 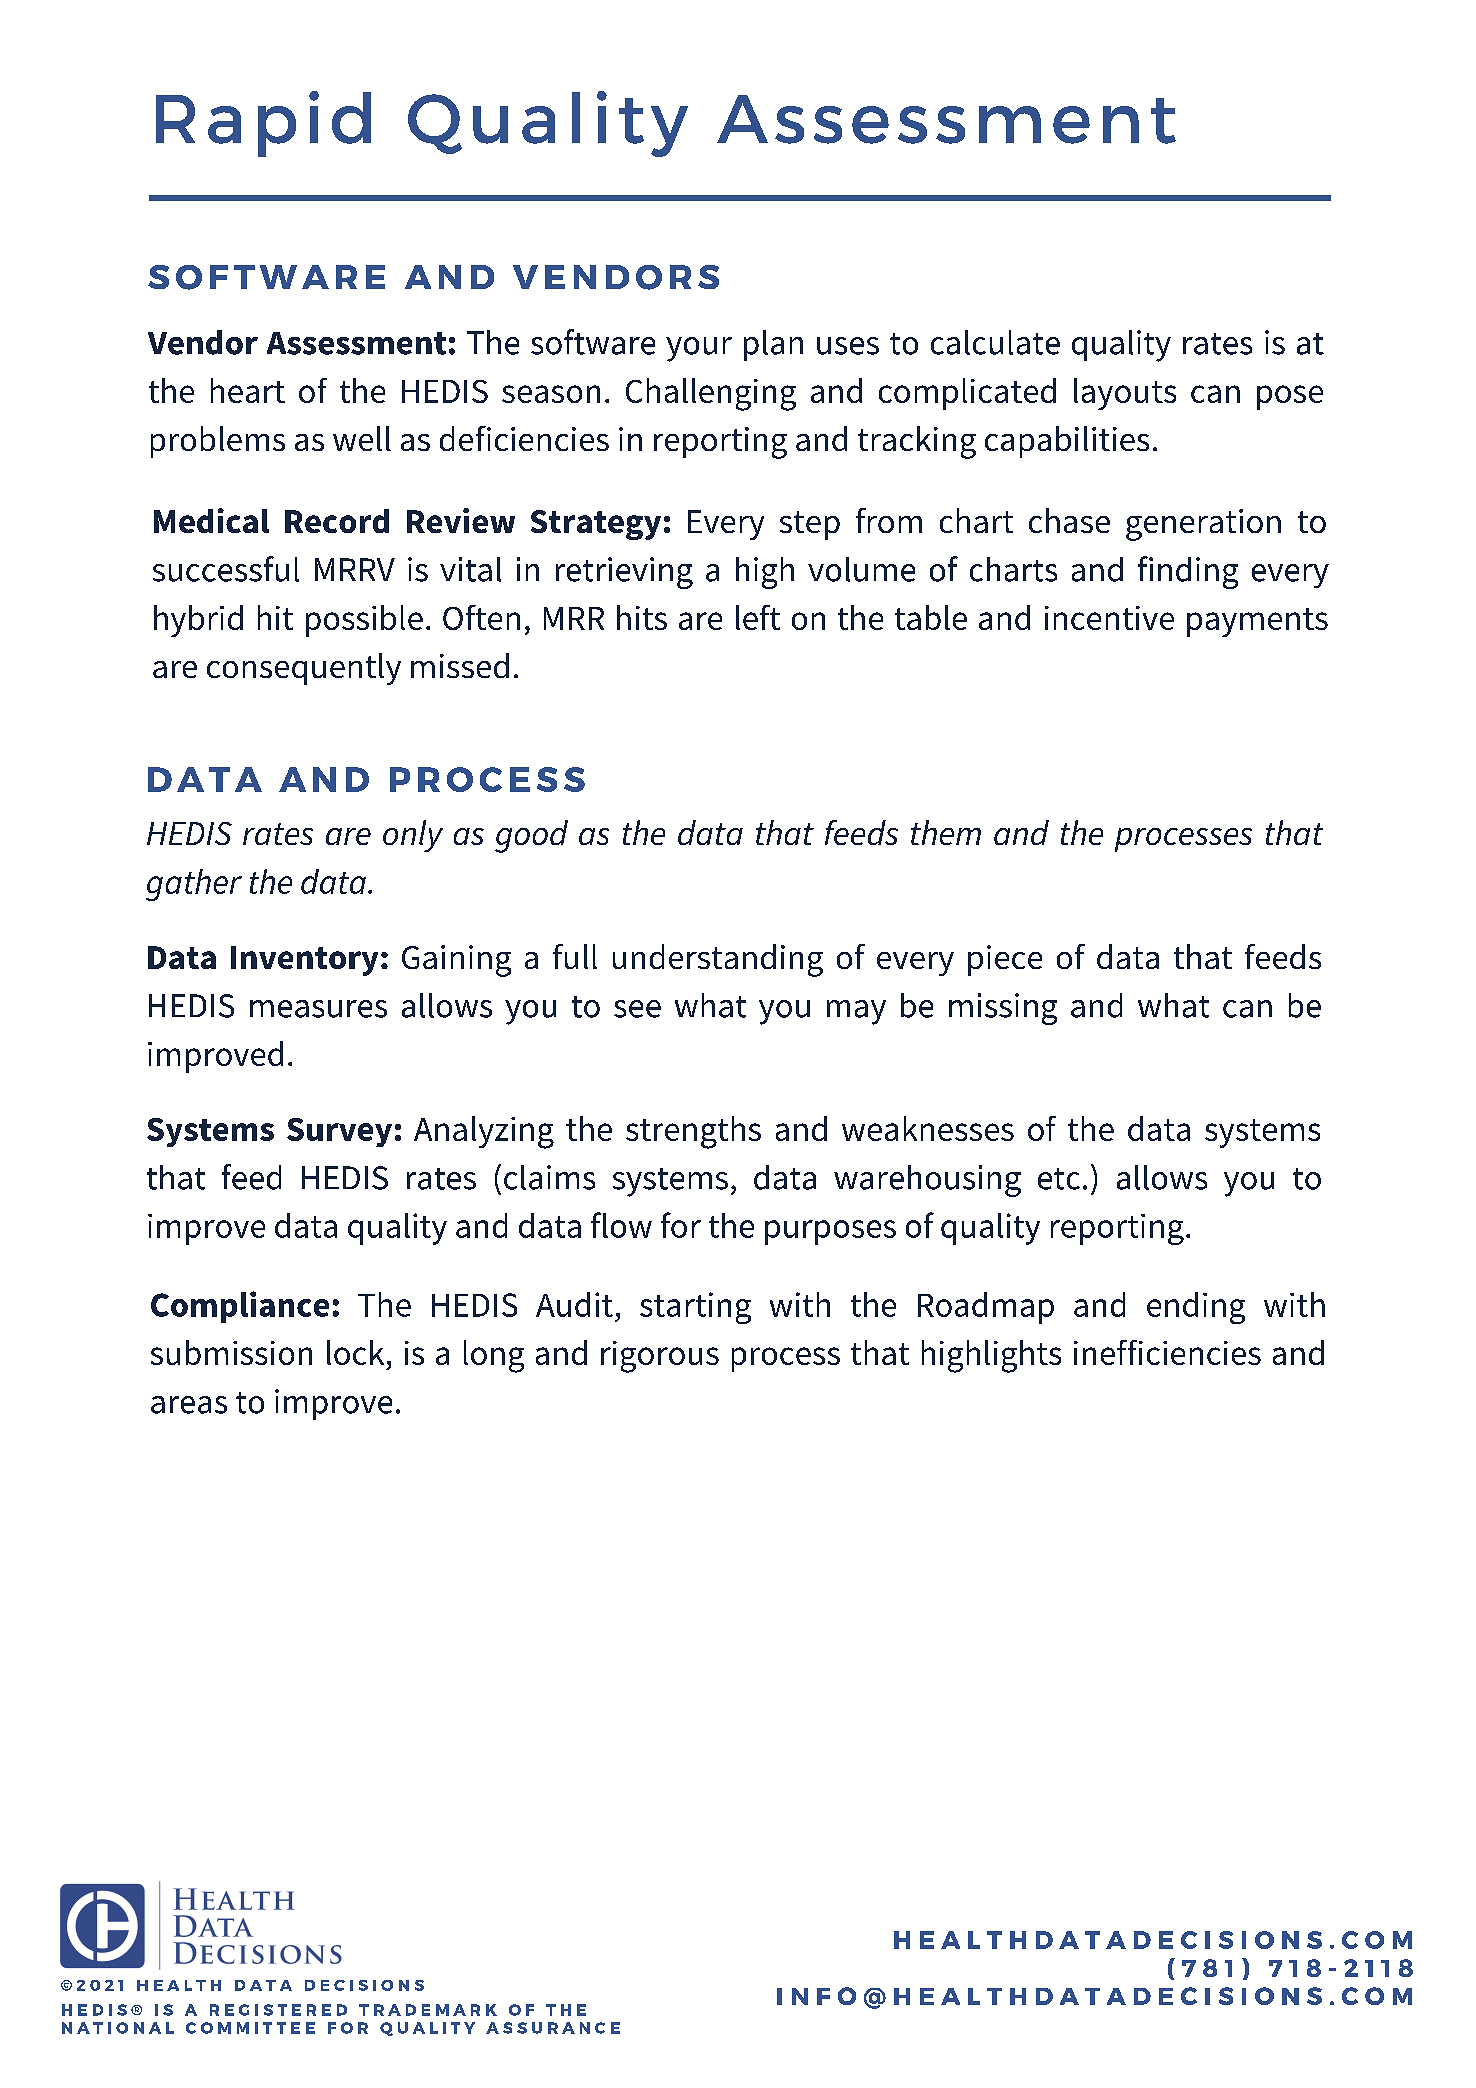 I want to click on strengths, so click(x=693, y=1132).
